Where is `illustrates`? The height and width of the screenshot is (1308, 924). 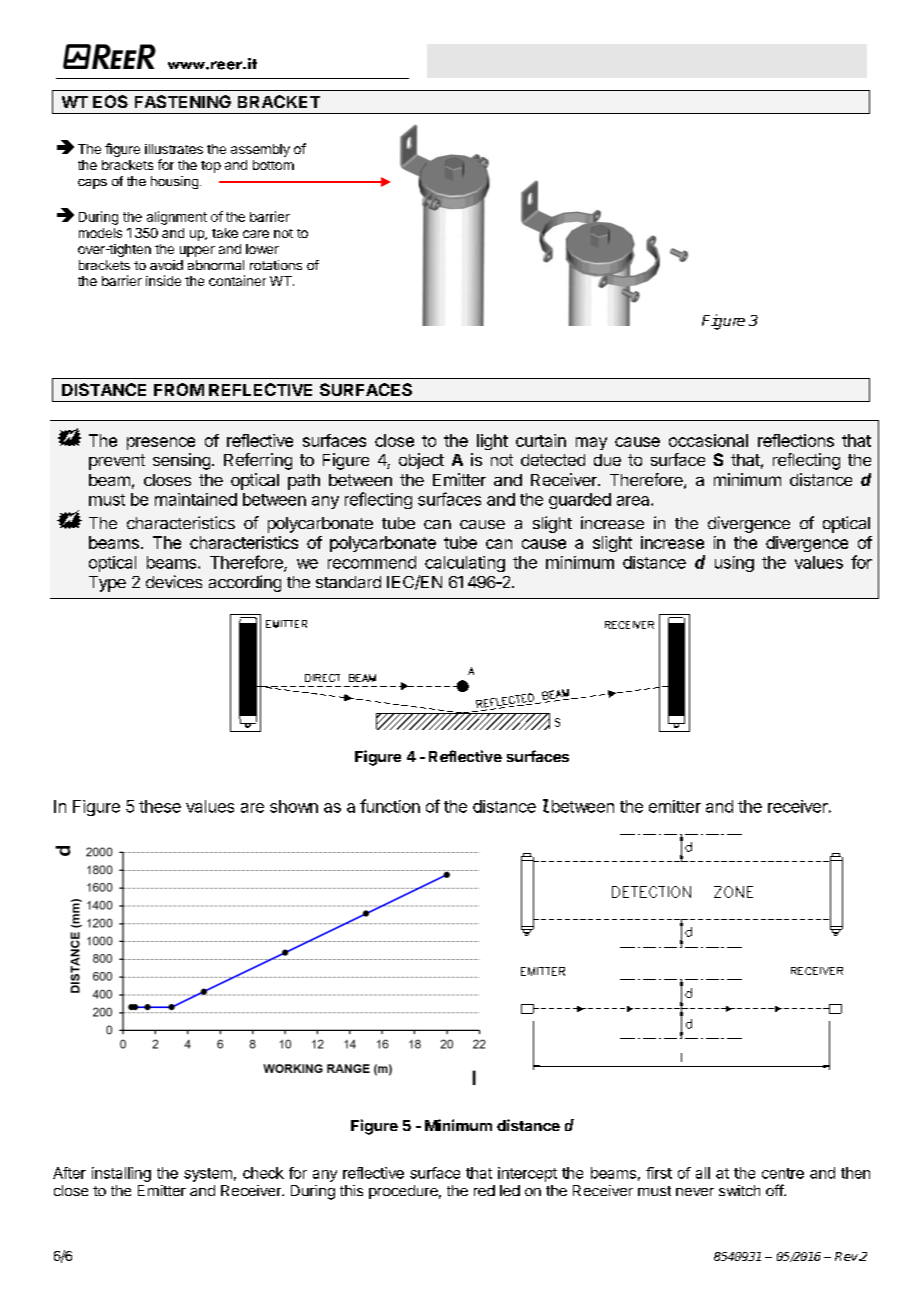
illustrates is located at coordinates (174, 149).
